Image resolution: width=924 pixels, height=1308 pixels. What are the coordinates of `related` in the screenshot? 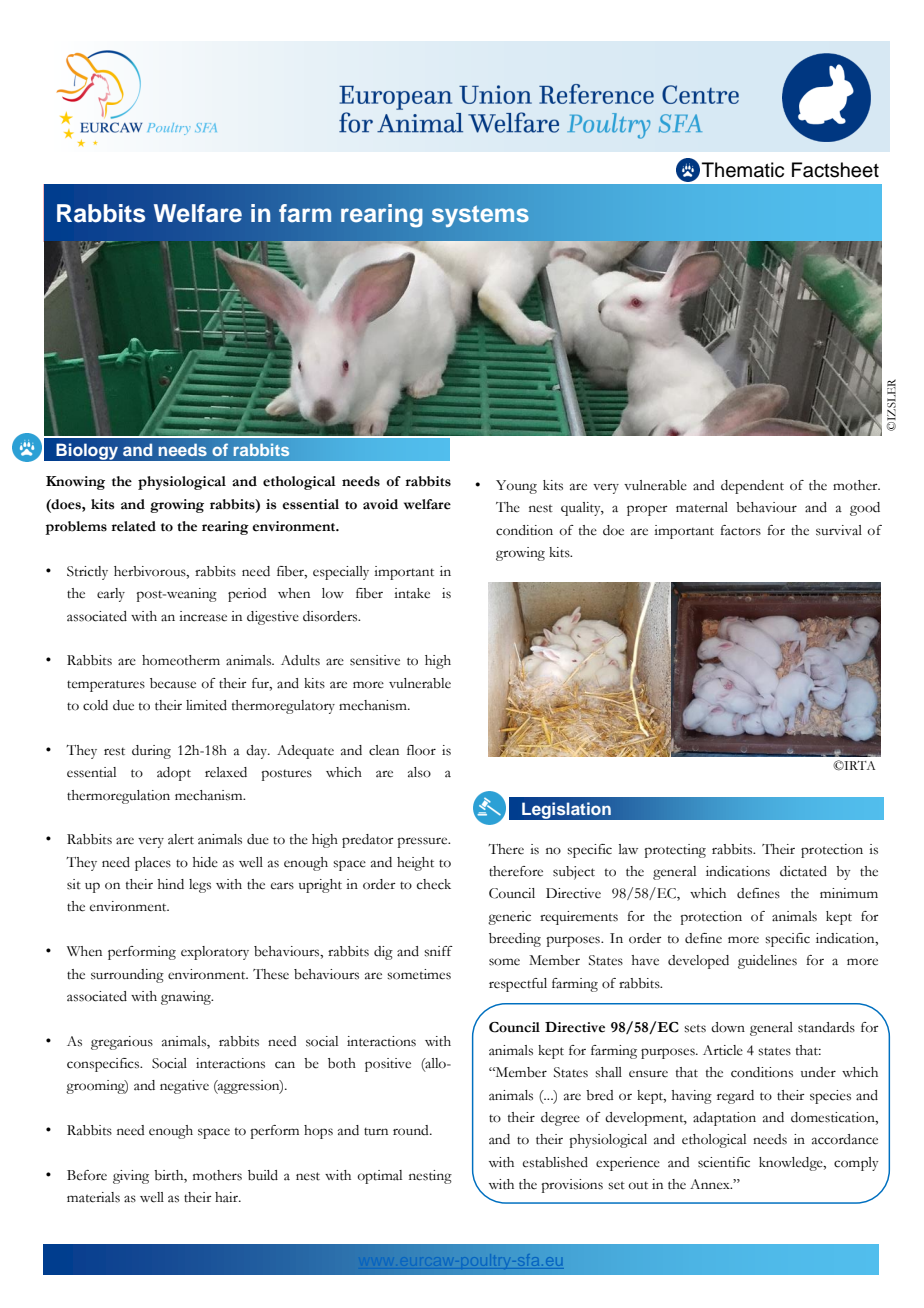 It's located at (133, 526).
